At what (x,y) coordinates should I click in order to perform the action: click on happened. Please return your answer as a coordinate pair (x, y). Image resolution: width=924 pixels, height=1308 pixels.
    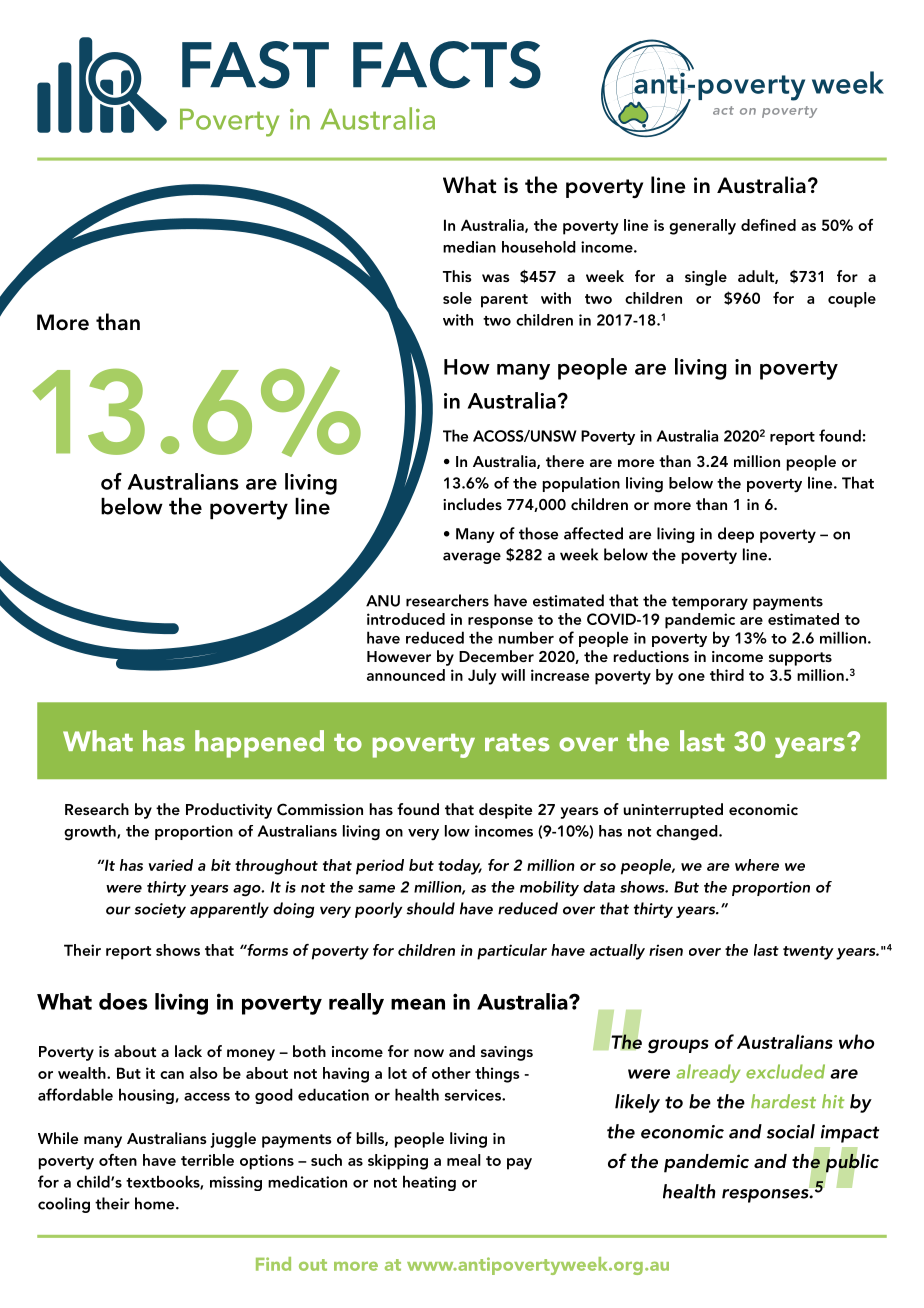
    Looking at the image, I should click on (259, 744).
